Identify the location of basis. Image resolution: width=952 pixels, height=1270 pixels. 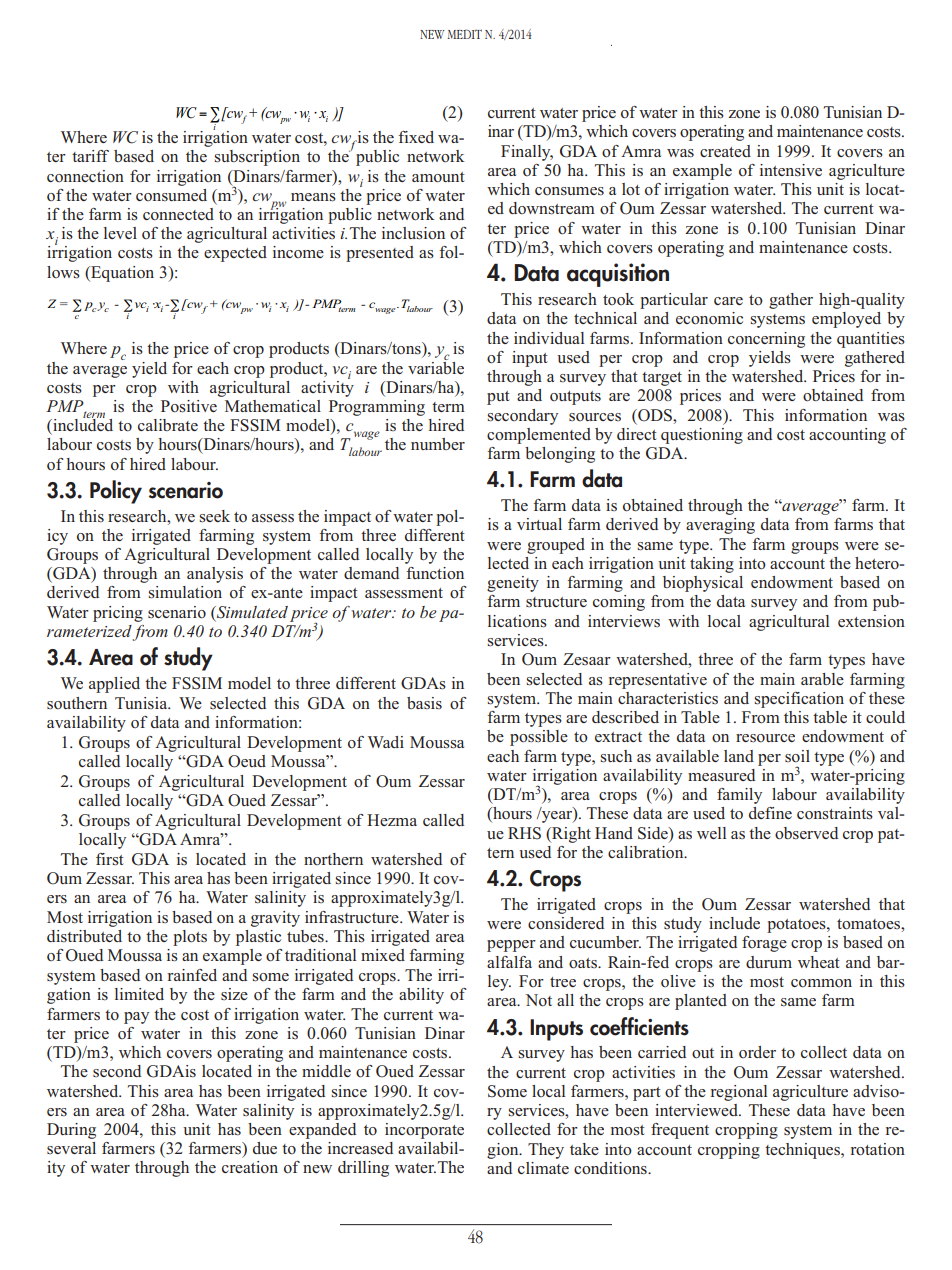
(424, 703).
